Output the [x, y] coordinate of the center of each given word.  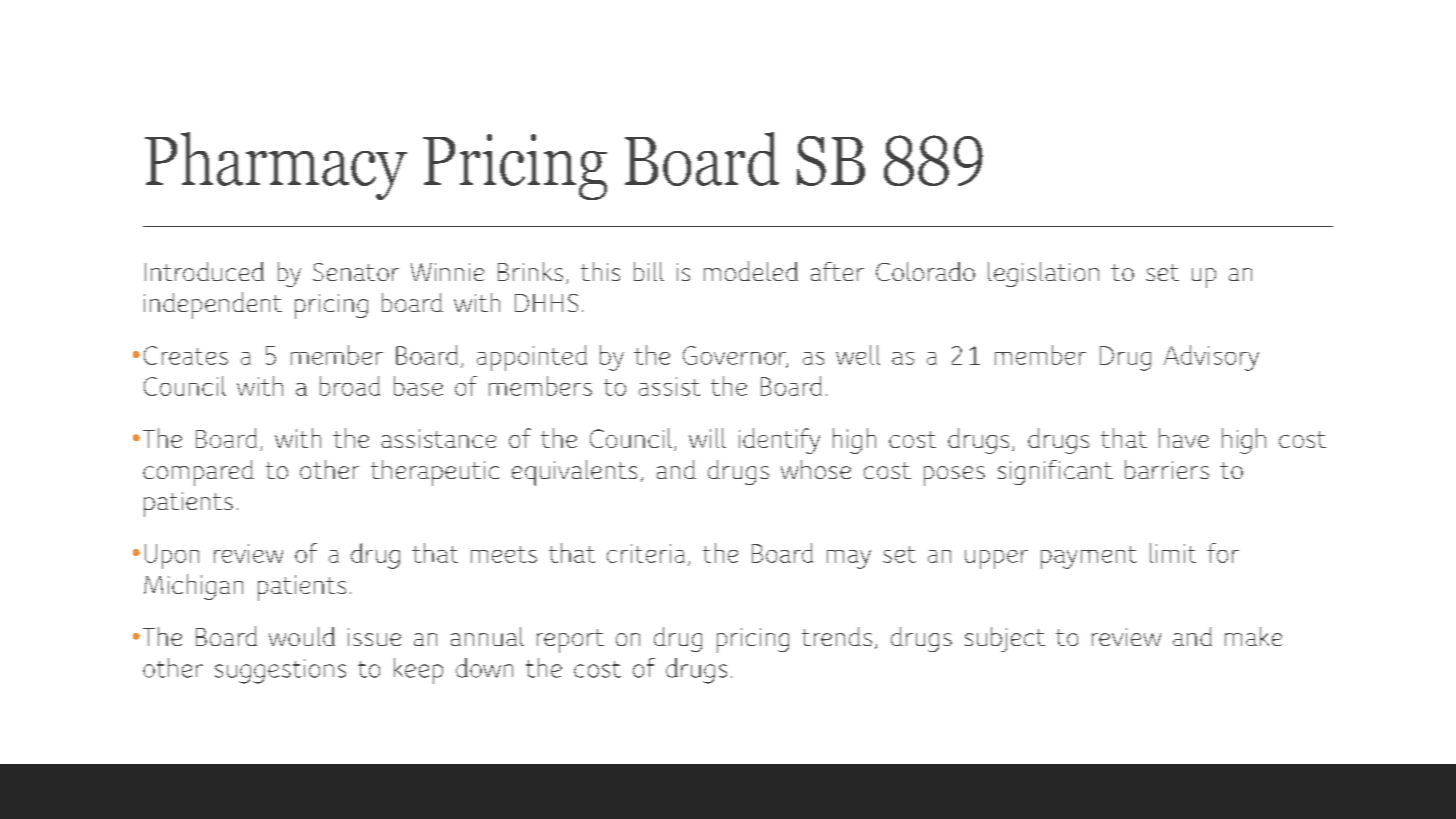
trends [837, 636]
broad [350, 386]
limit [1173, 553]
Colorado [925, 271]
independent [213, 305]
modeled [751, 271]
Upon [172, 556]
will [707, 438]
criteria [646, 553]
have [1184, 438]
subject [1005, 639]
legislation [1043, 274]
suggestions [280, 671]
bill [649, 271]
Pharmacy [276, 166]
